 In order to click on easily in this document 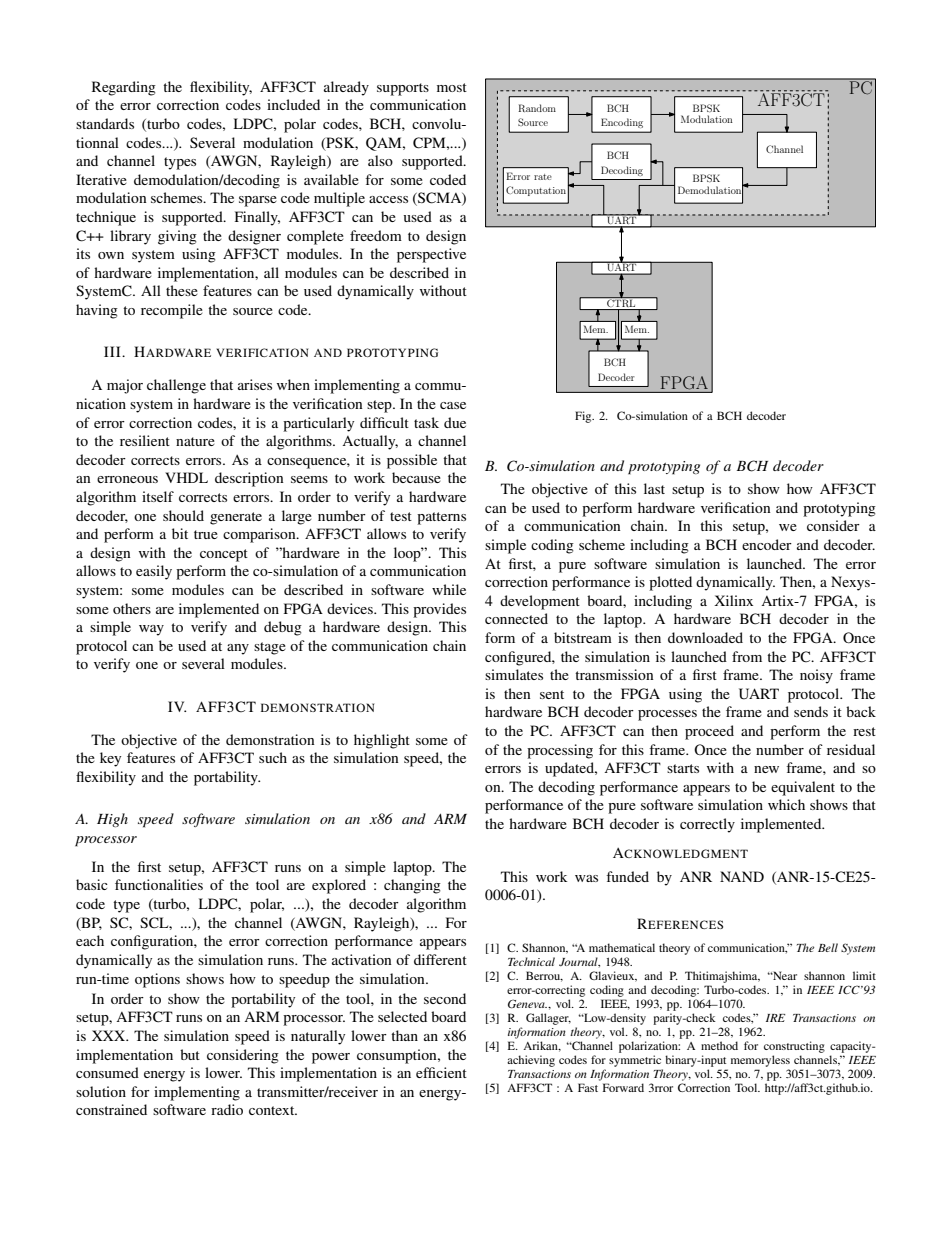, I will do `click(154, 572)`.
